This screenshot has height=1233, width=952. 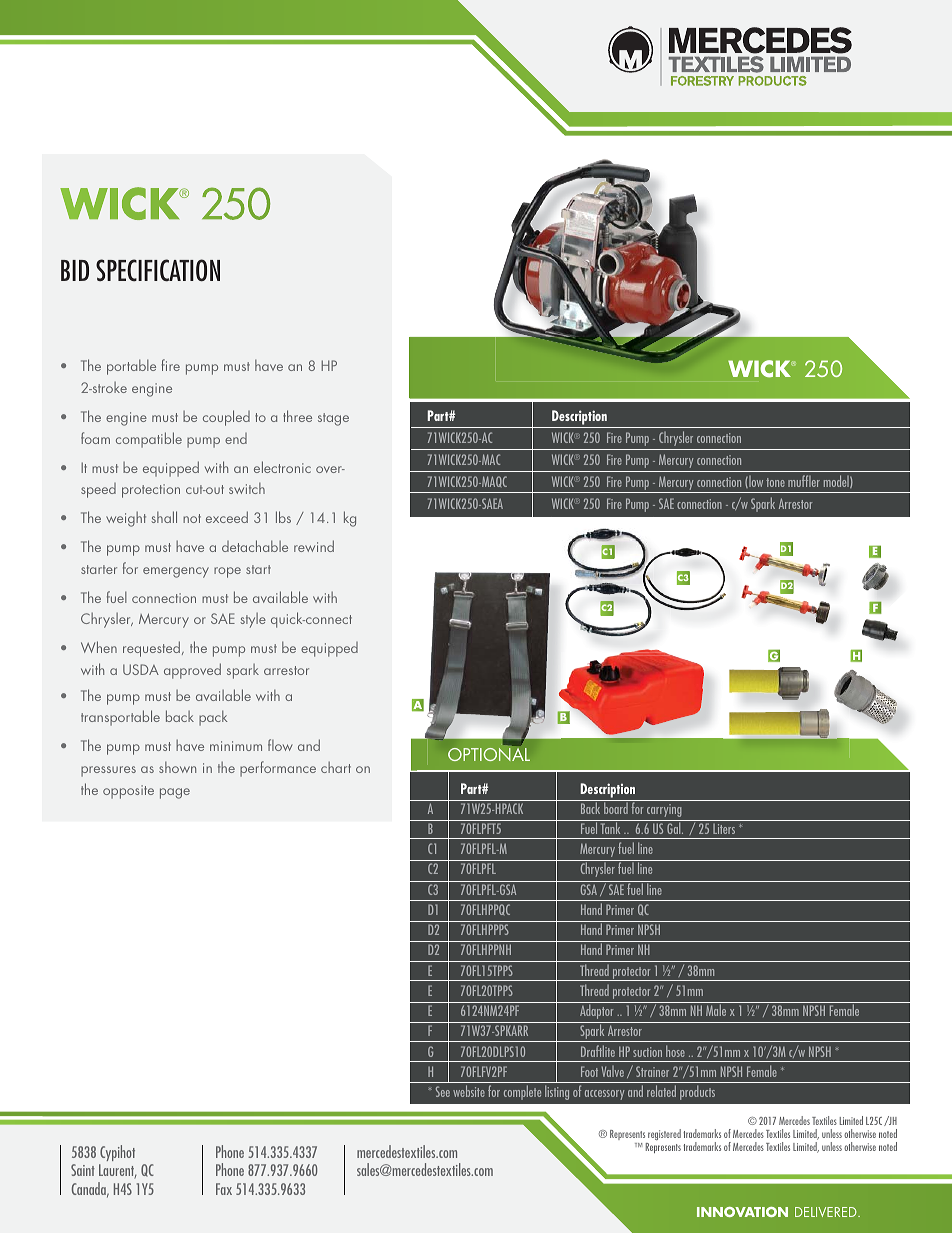 What do you see at coordinates (443, 1091) in the screenshot?
I see `See` at bounding box center [443, 1091].
